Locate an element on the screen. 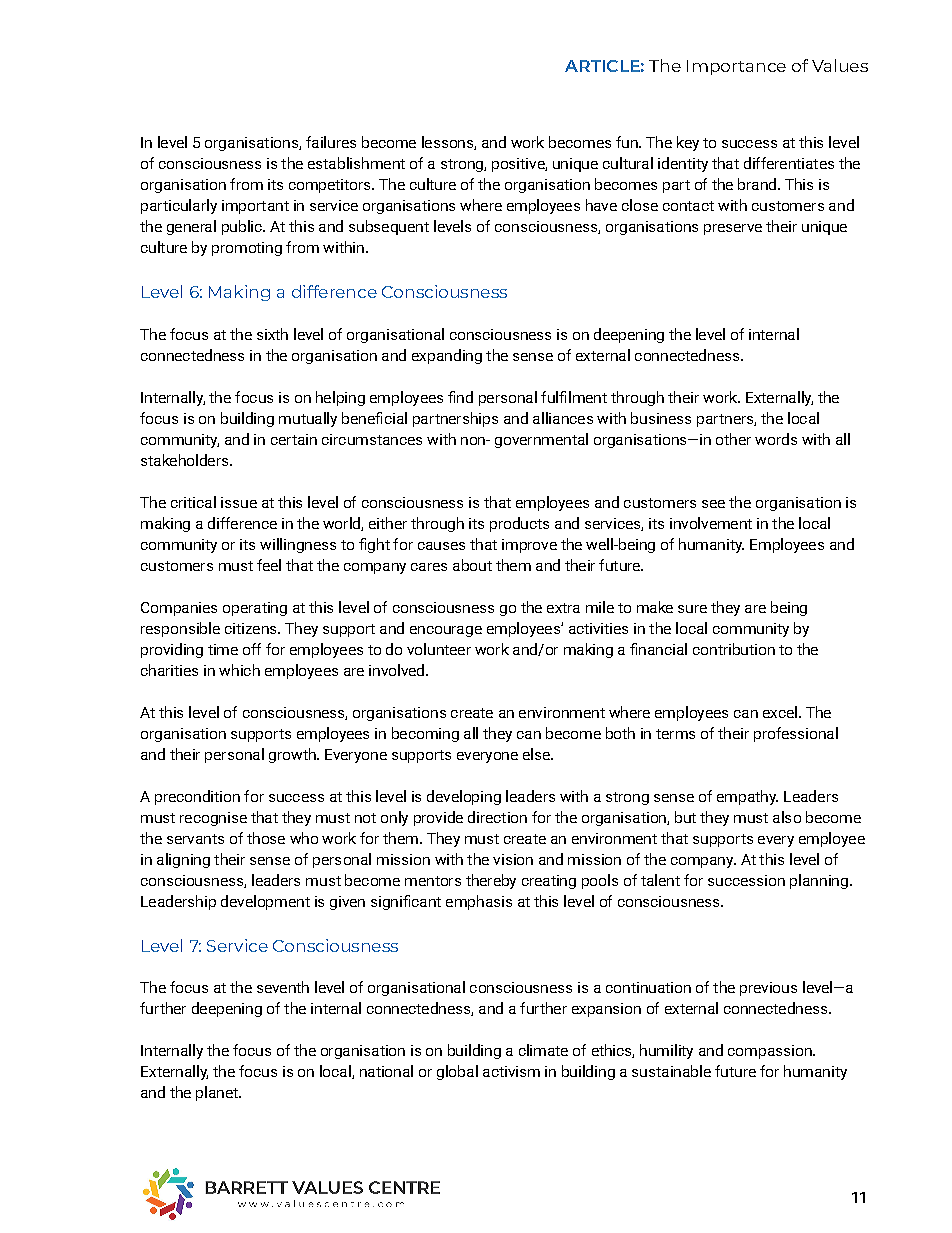 Image resolution: width=952 pixels, height=1233 pixels. failures is located at coordinates (331, 142).
